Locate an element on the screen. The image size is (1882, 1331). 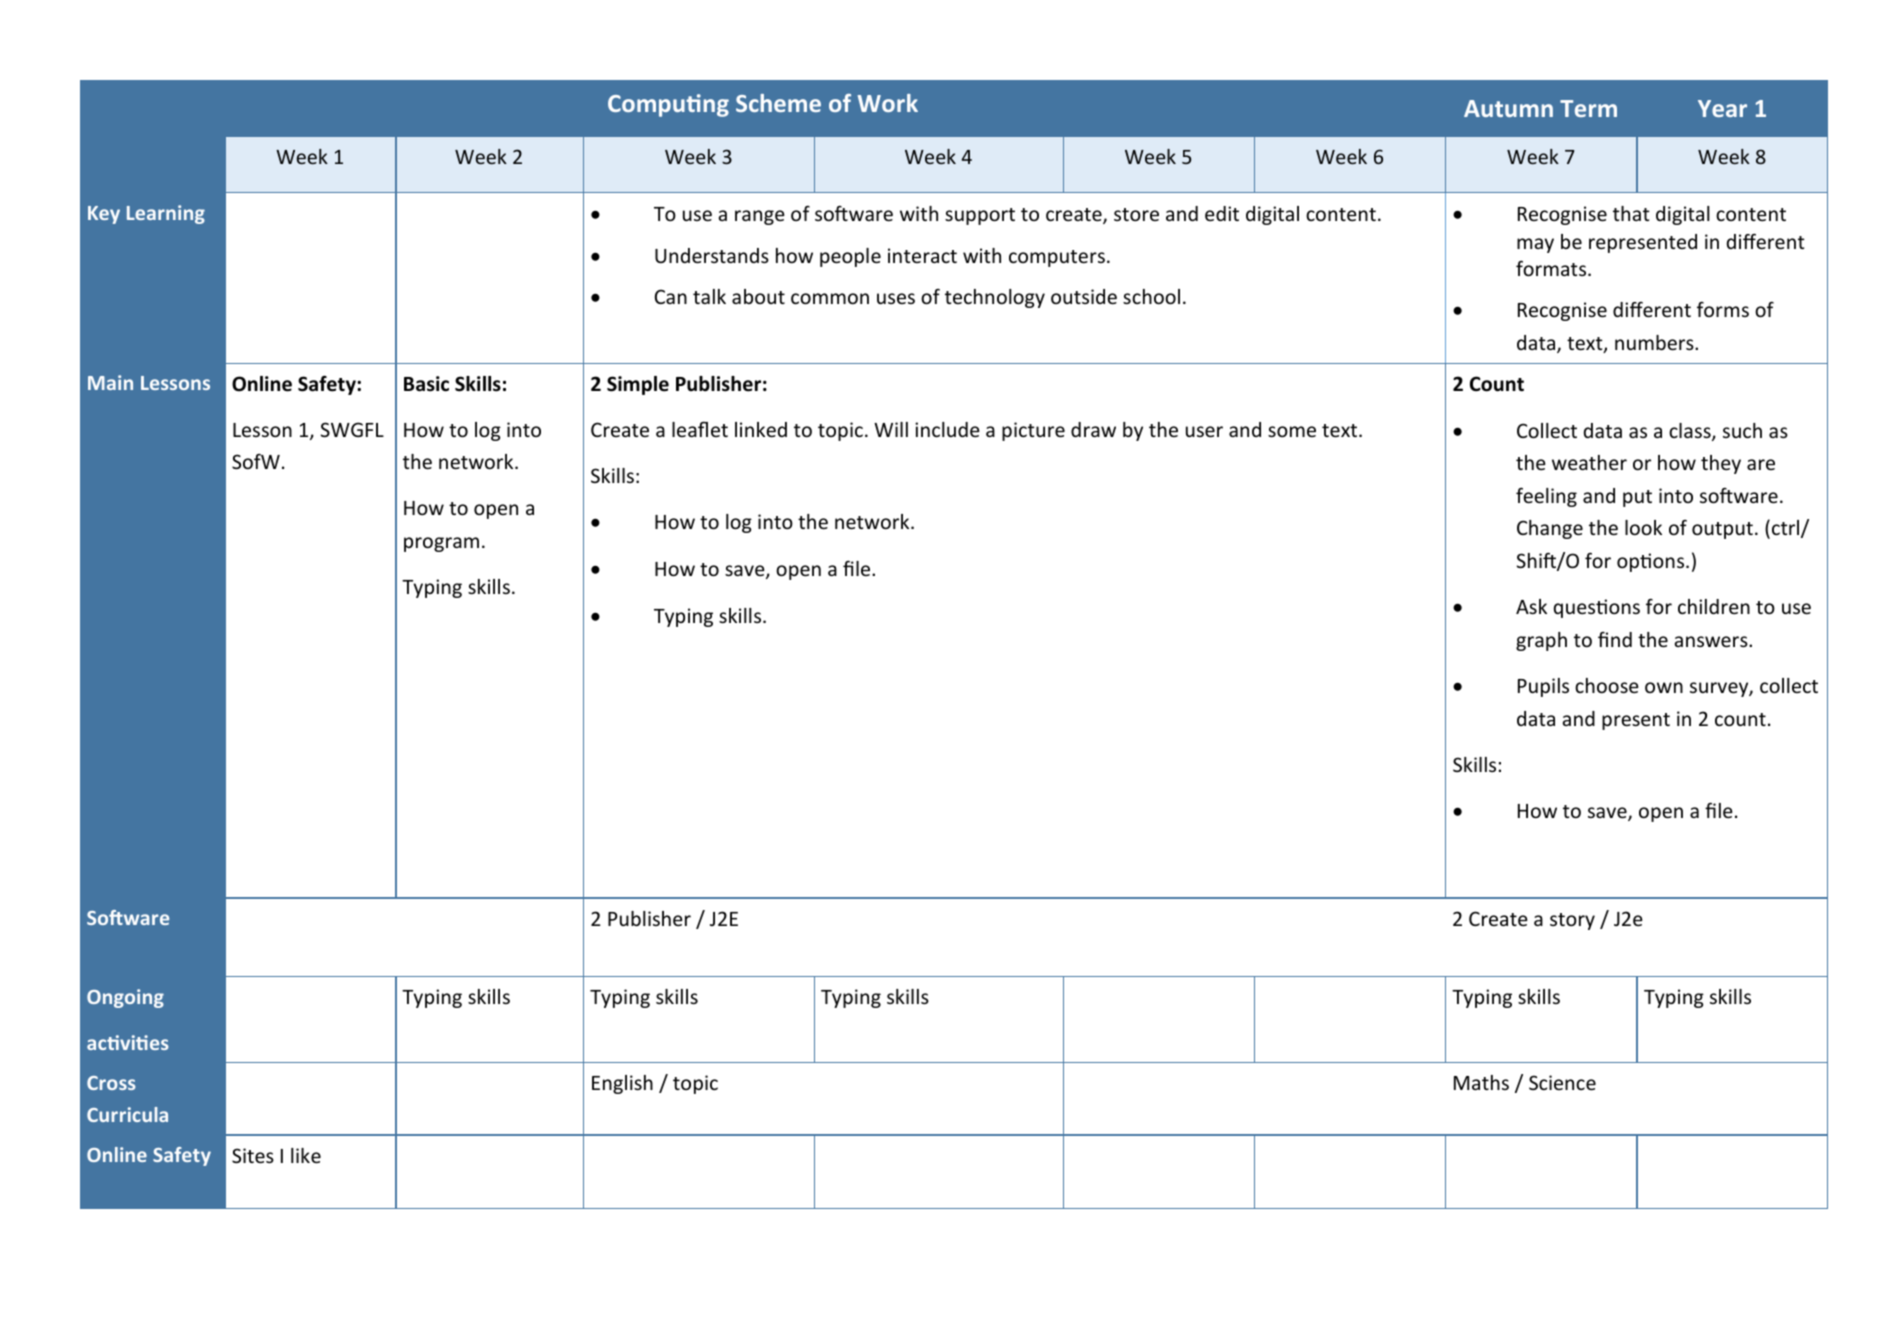
Learning is located at coordinates (166, 214).
